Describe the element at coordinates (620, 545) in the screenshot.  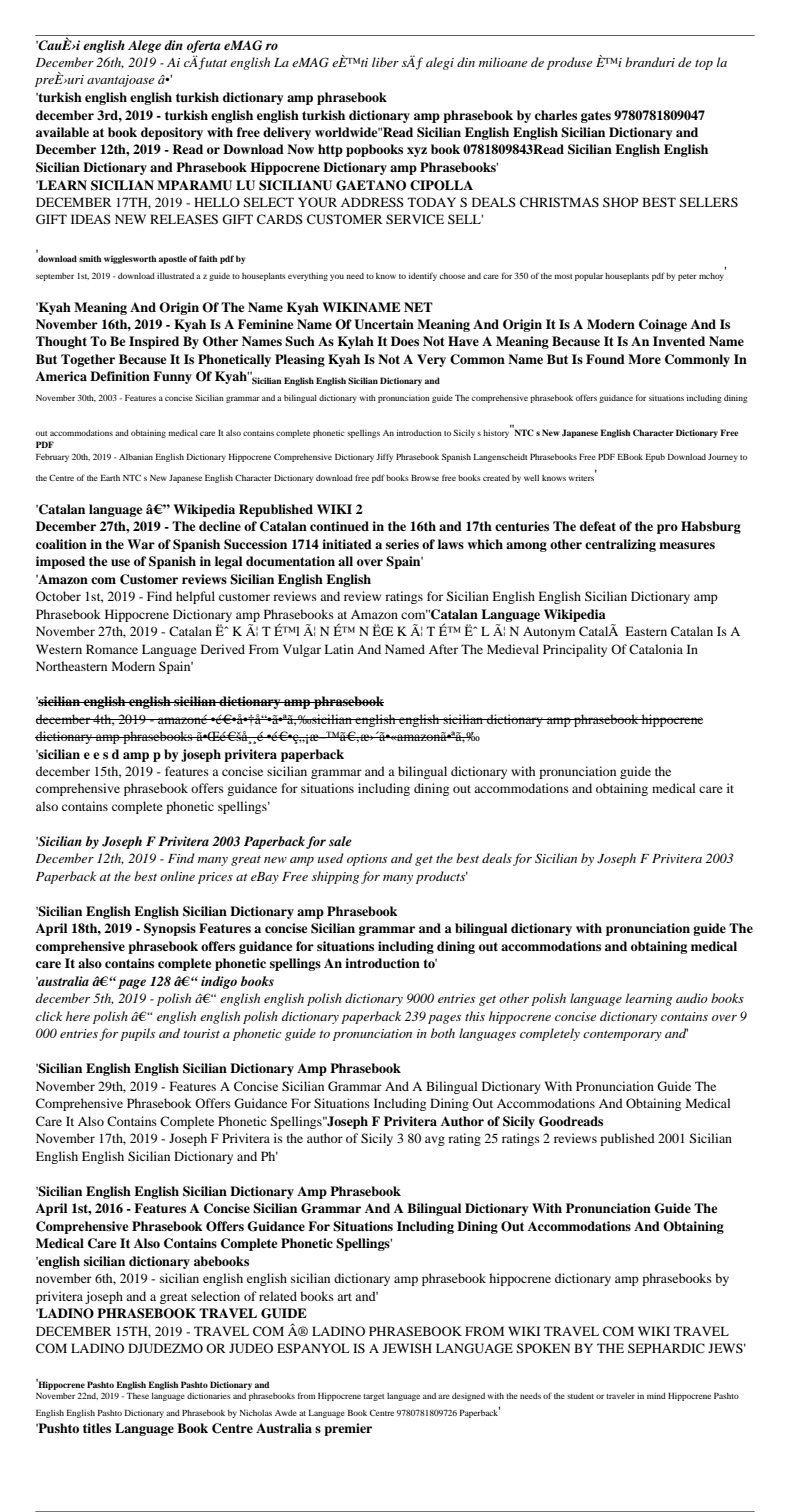
I see `centralizing` at that location.
